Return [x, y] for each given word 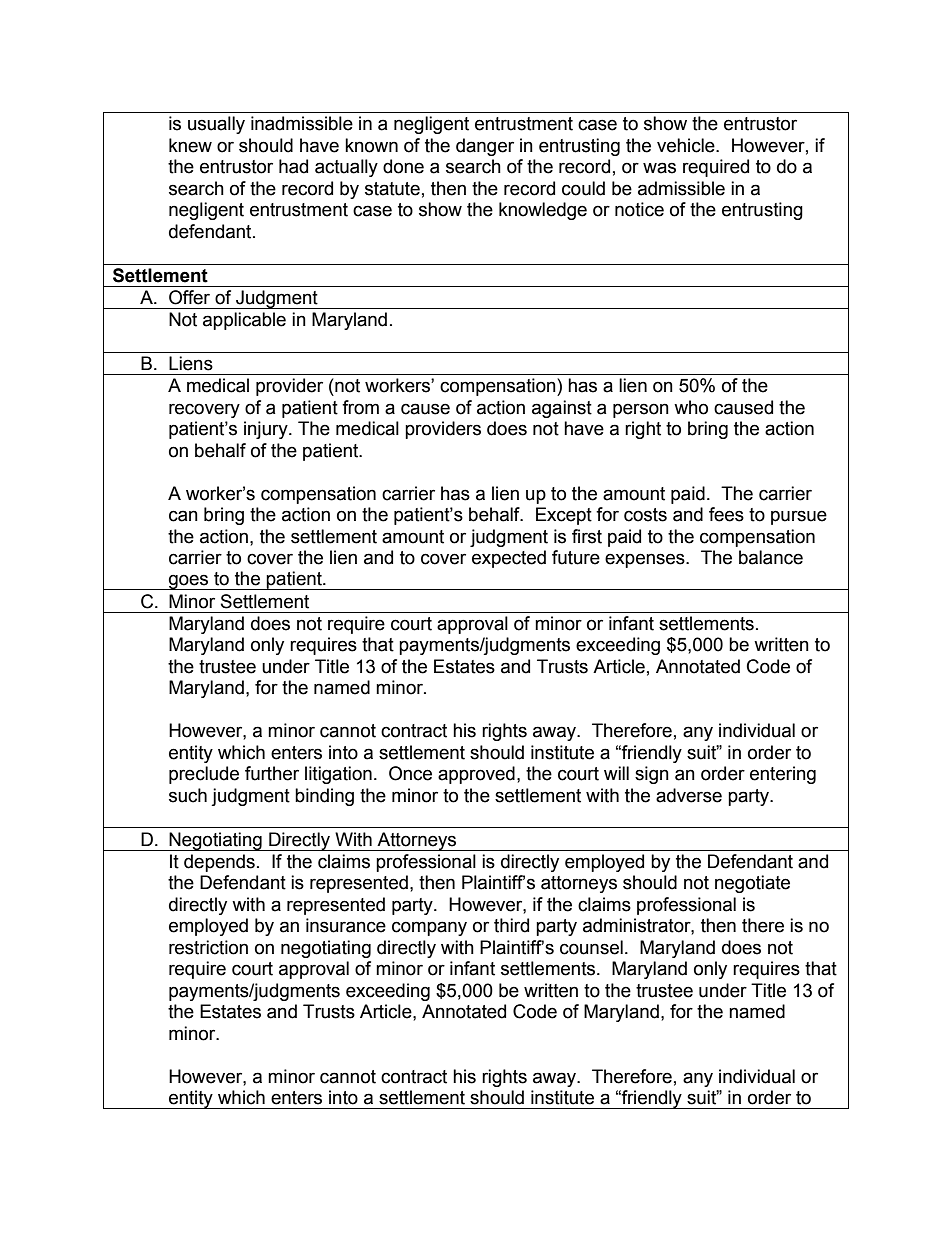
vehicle [687, 145]
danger [485, 147]
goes [189, 582]
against [562, 409]
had [293, 166]
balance [771, 557]
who [691, 407]
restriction [208, 947]
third [511, 925]
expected [509, 559]
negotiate [752, 884]
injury [267, 430]
